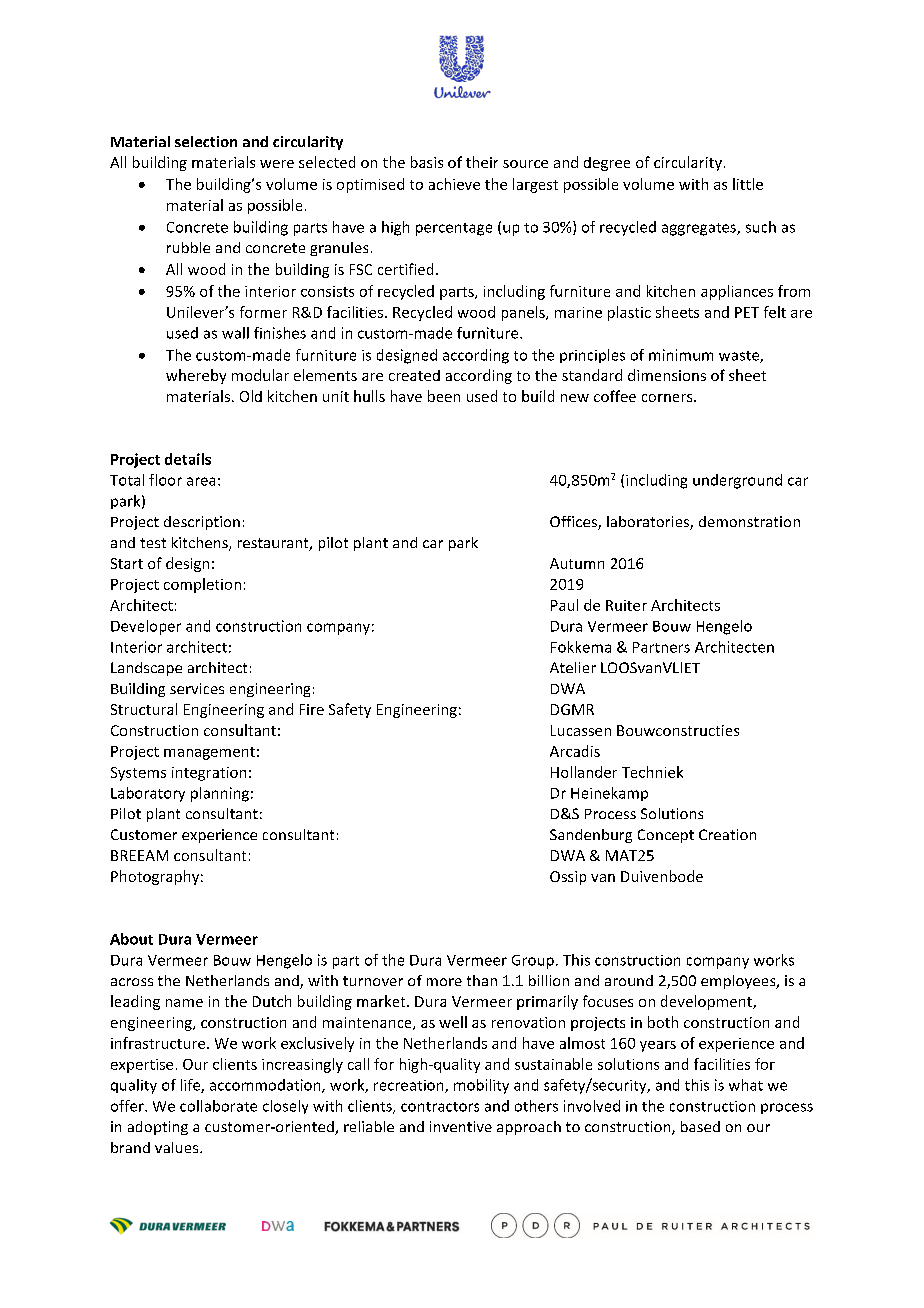 This screenshot has height=1308, width=924. I want to click on Ruiter, so click(626, 605).
